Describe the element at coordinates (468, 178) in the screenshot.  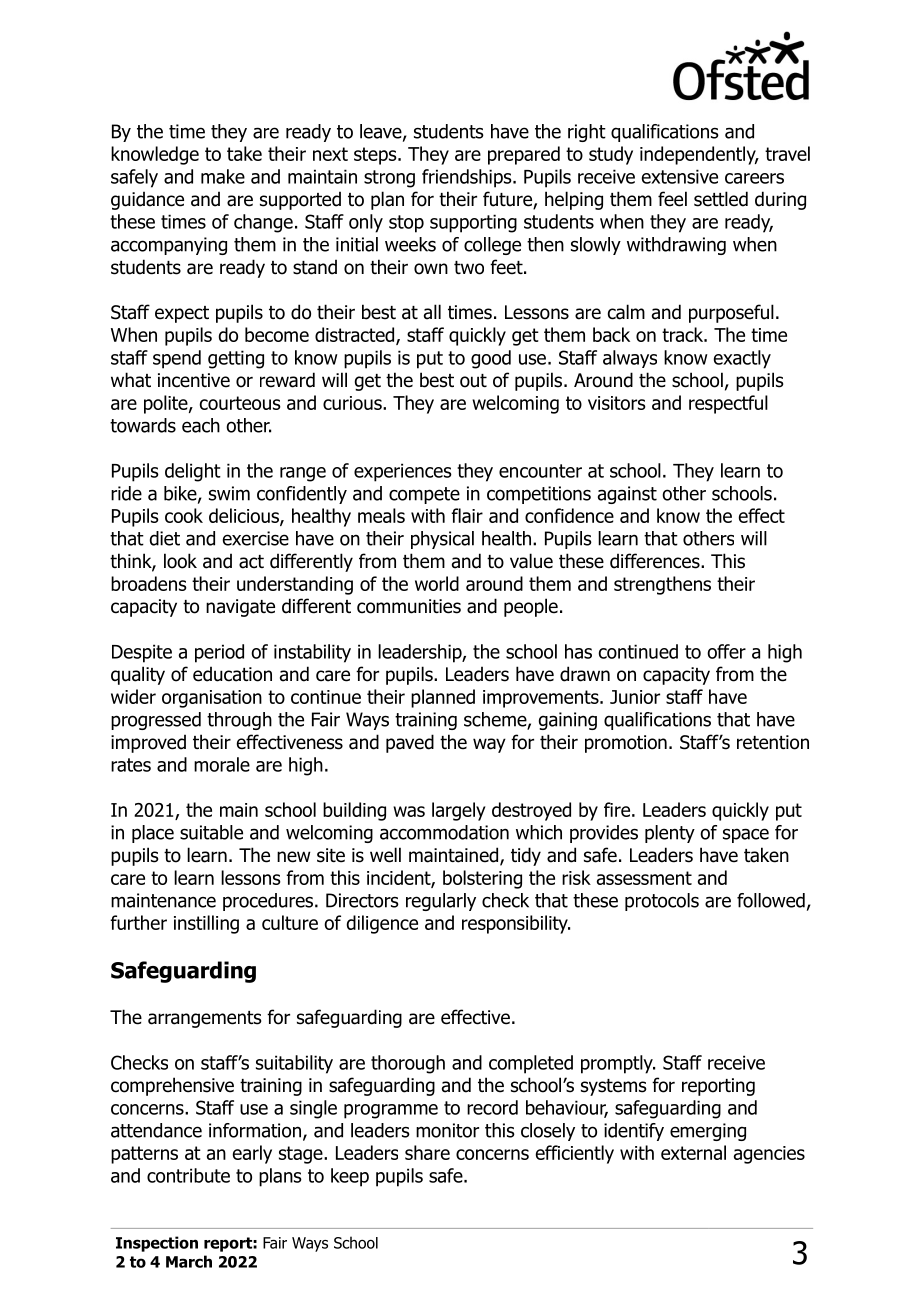
I see `friendships` at that location.
